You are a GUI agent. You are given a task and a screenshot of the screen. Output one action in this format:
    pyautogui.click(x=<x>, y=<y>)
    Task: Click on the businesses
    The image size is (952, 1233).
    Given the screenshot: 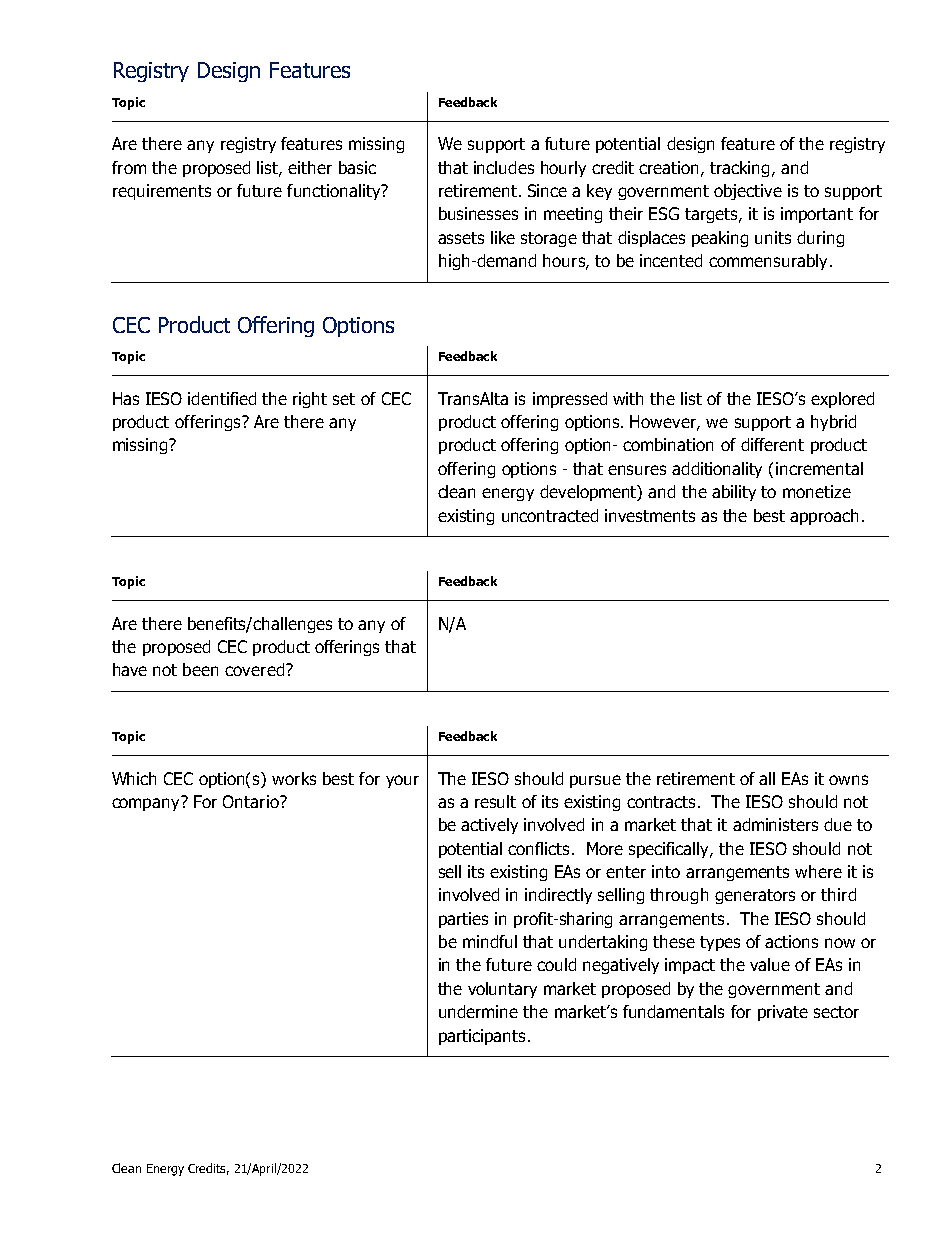 What is the action you would take?
    pyautogui.click(x=478, y=213)
